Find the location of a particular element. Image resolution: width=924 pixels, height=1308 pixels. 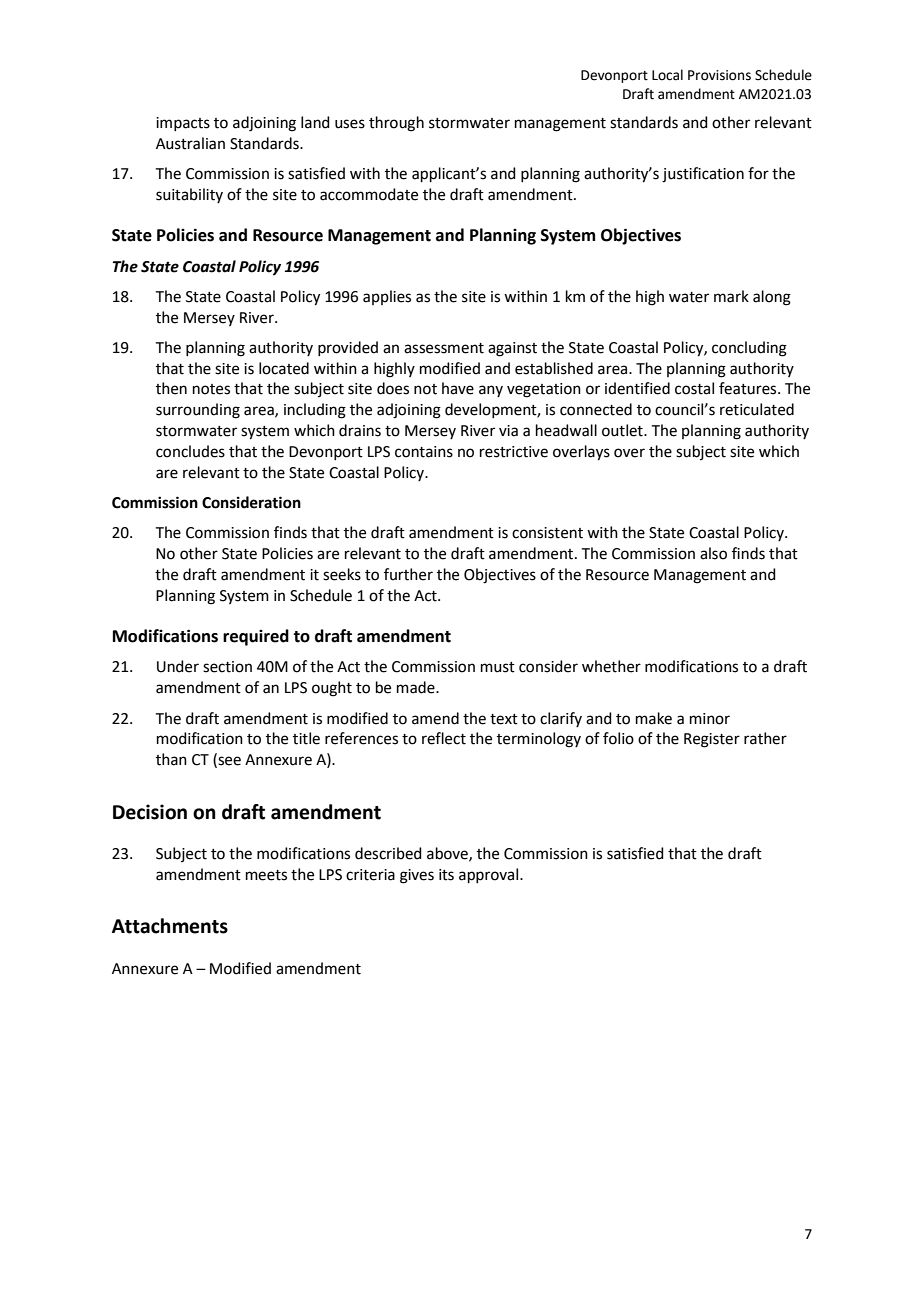

impacts is located at coordinates (183, 124).
